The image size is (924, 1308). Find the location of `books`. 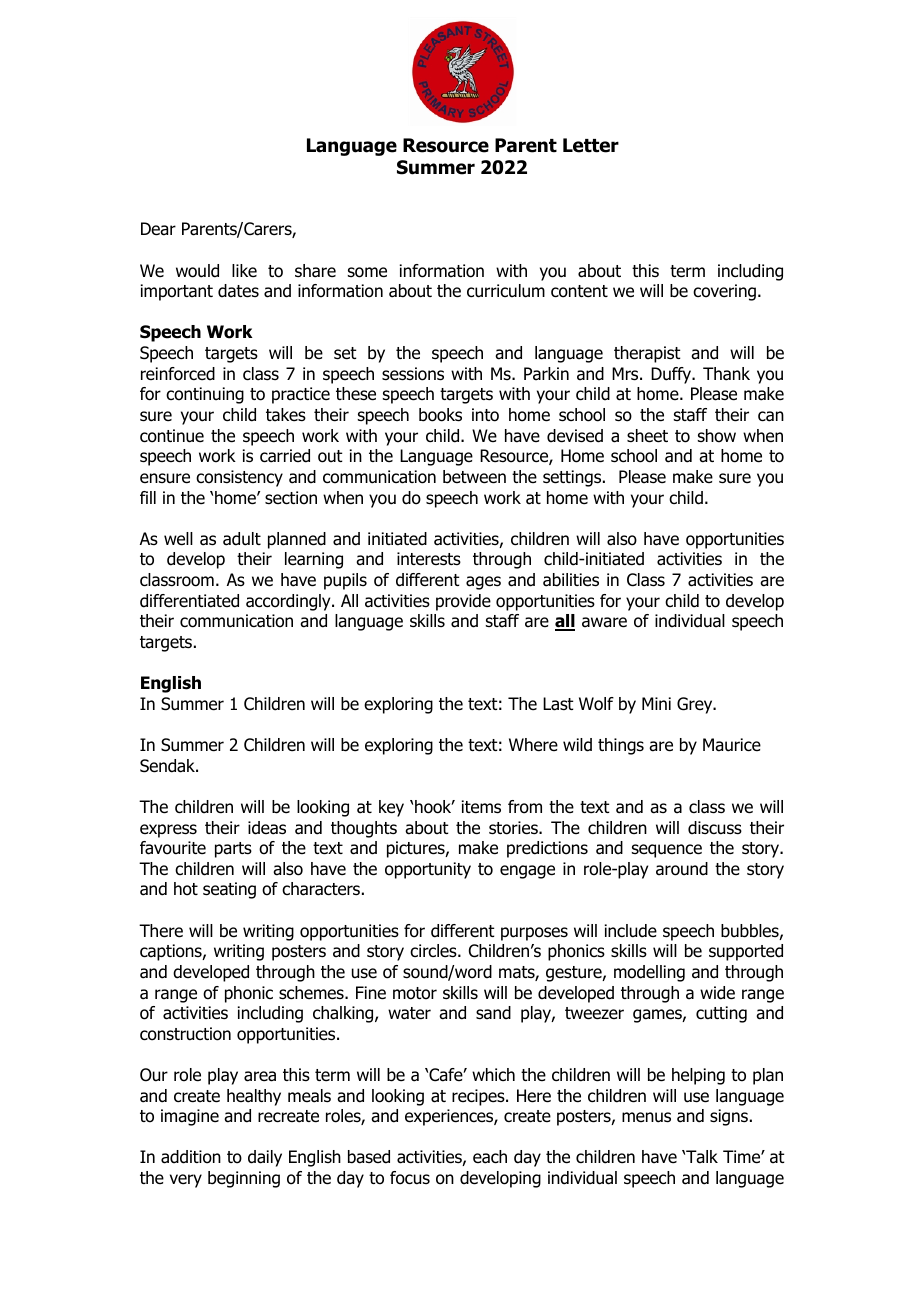

books is located at coordinates (440, 415).
